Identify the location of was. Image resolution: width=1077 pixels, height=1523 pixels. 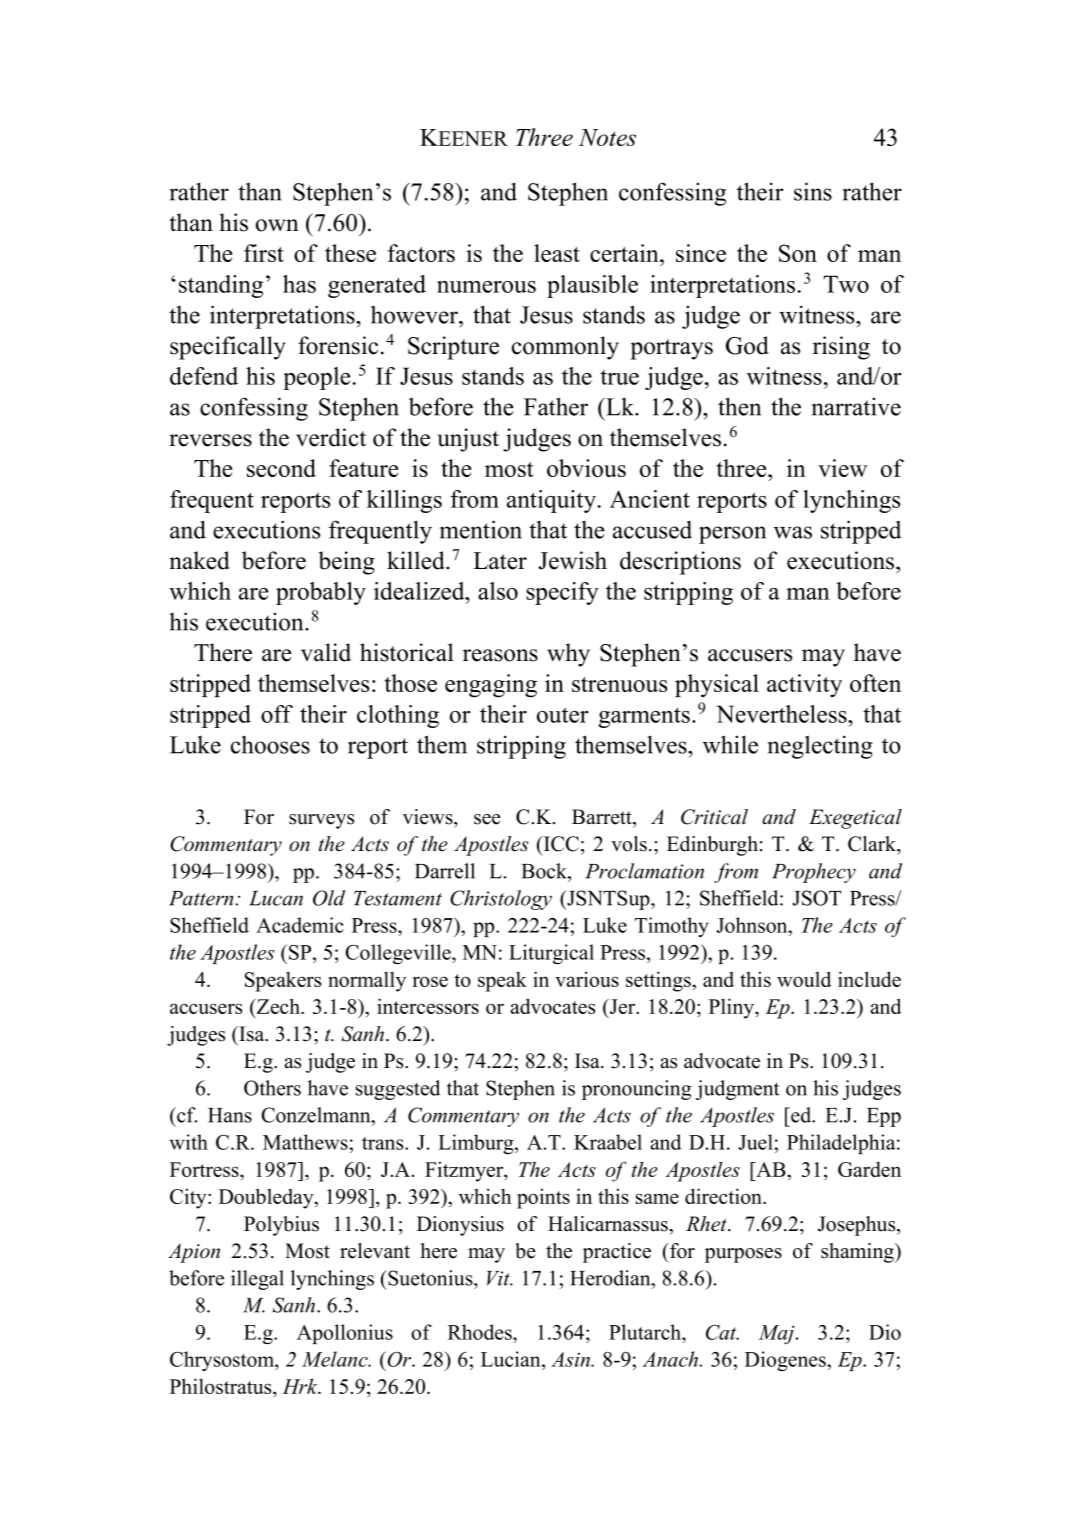
(793, 532).
